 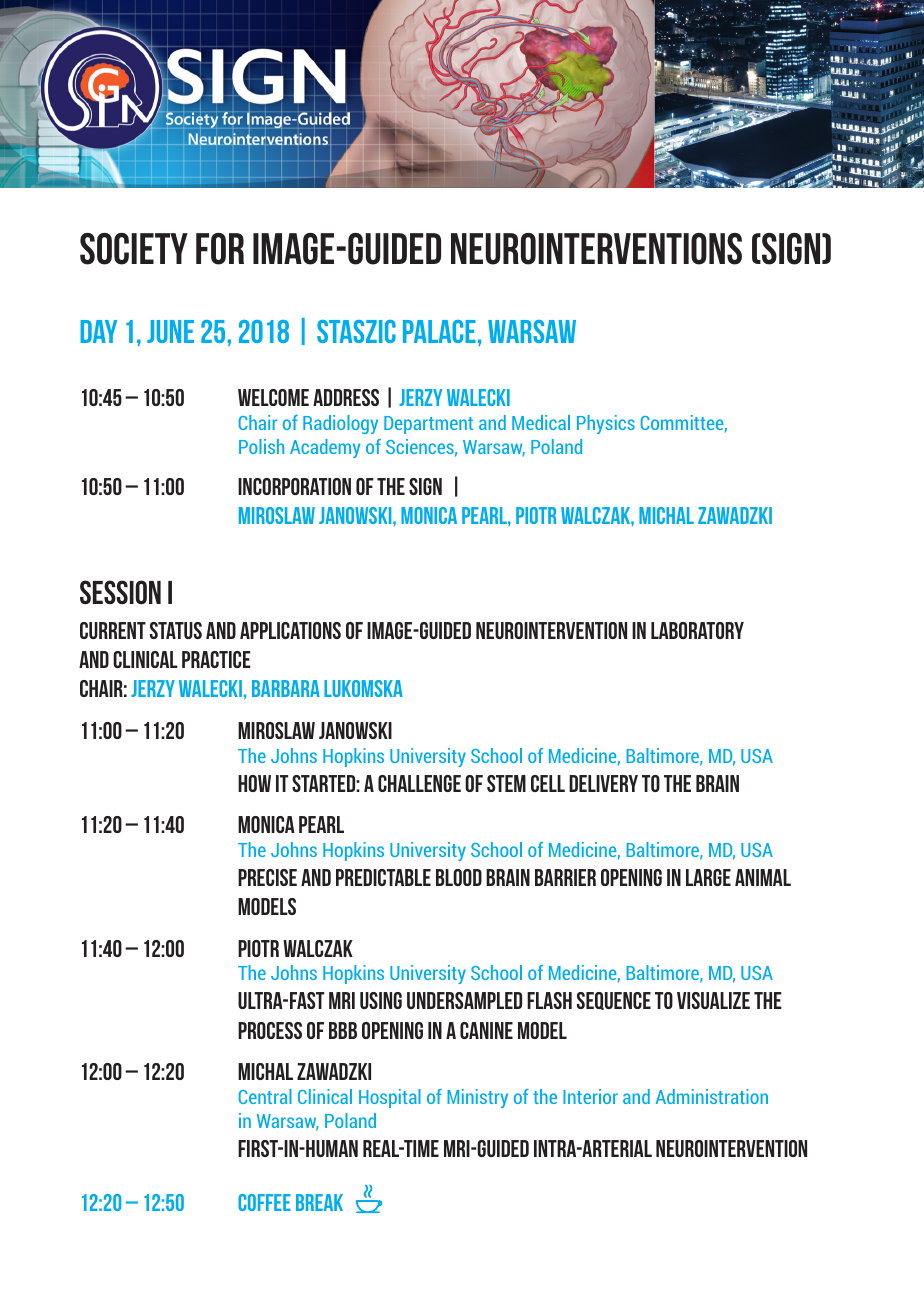 I want to click on Polish, so click(x=261, y=446).
